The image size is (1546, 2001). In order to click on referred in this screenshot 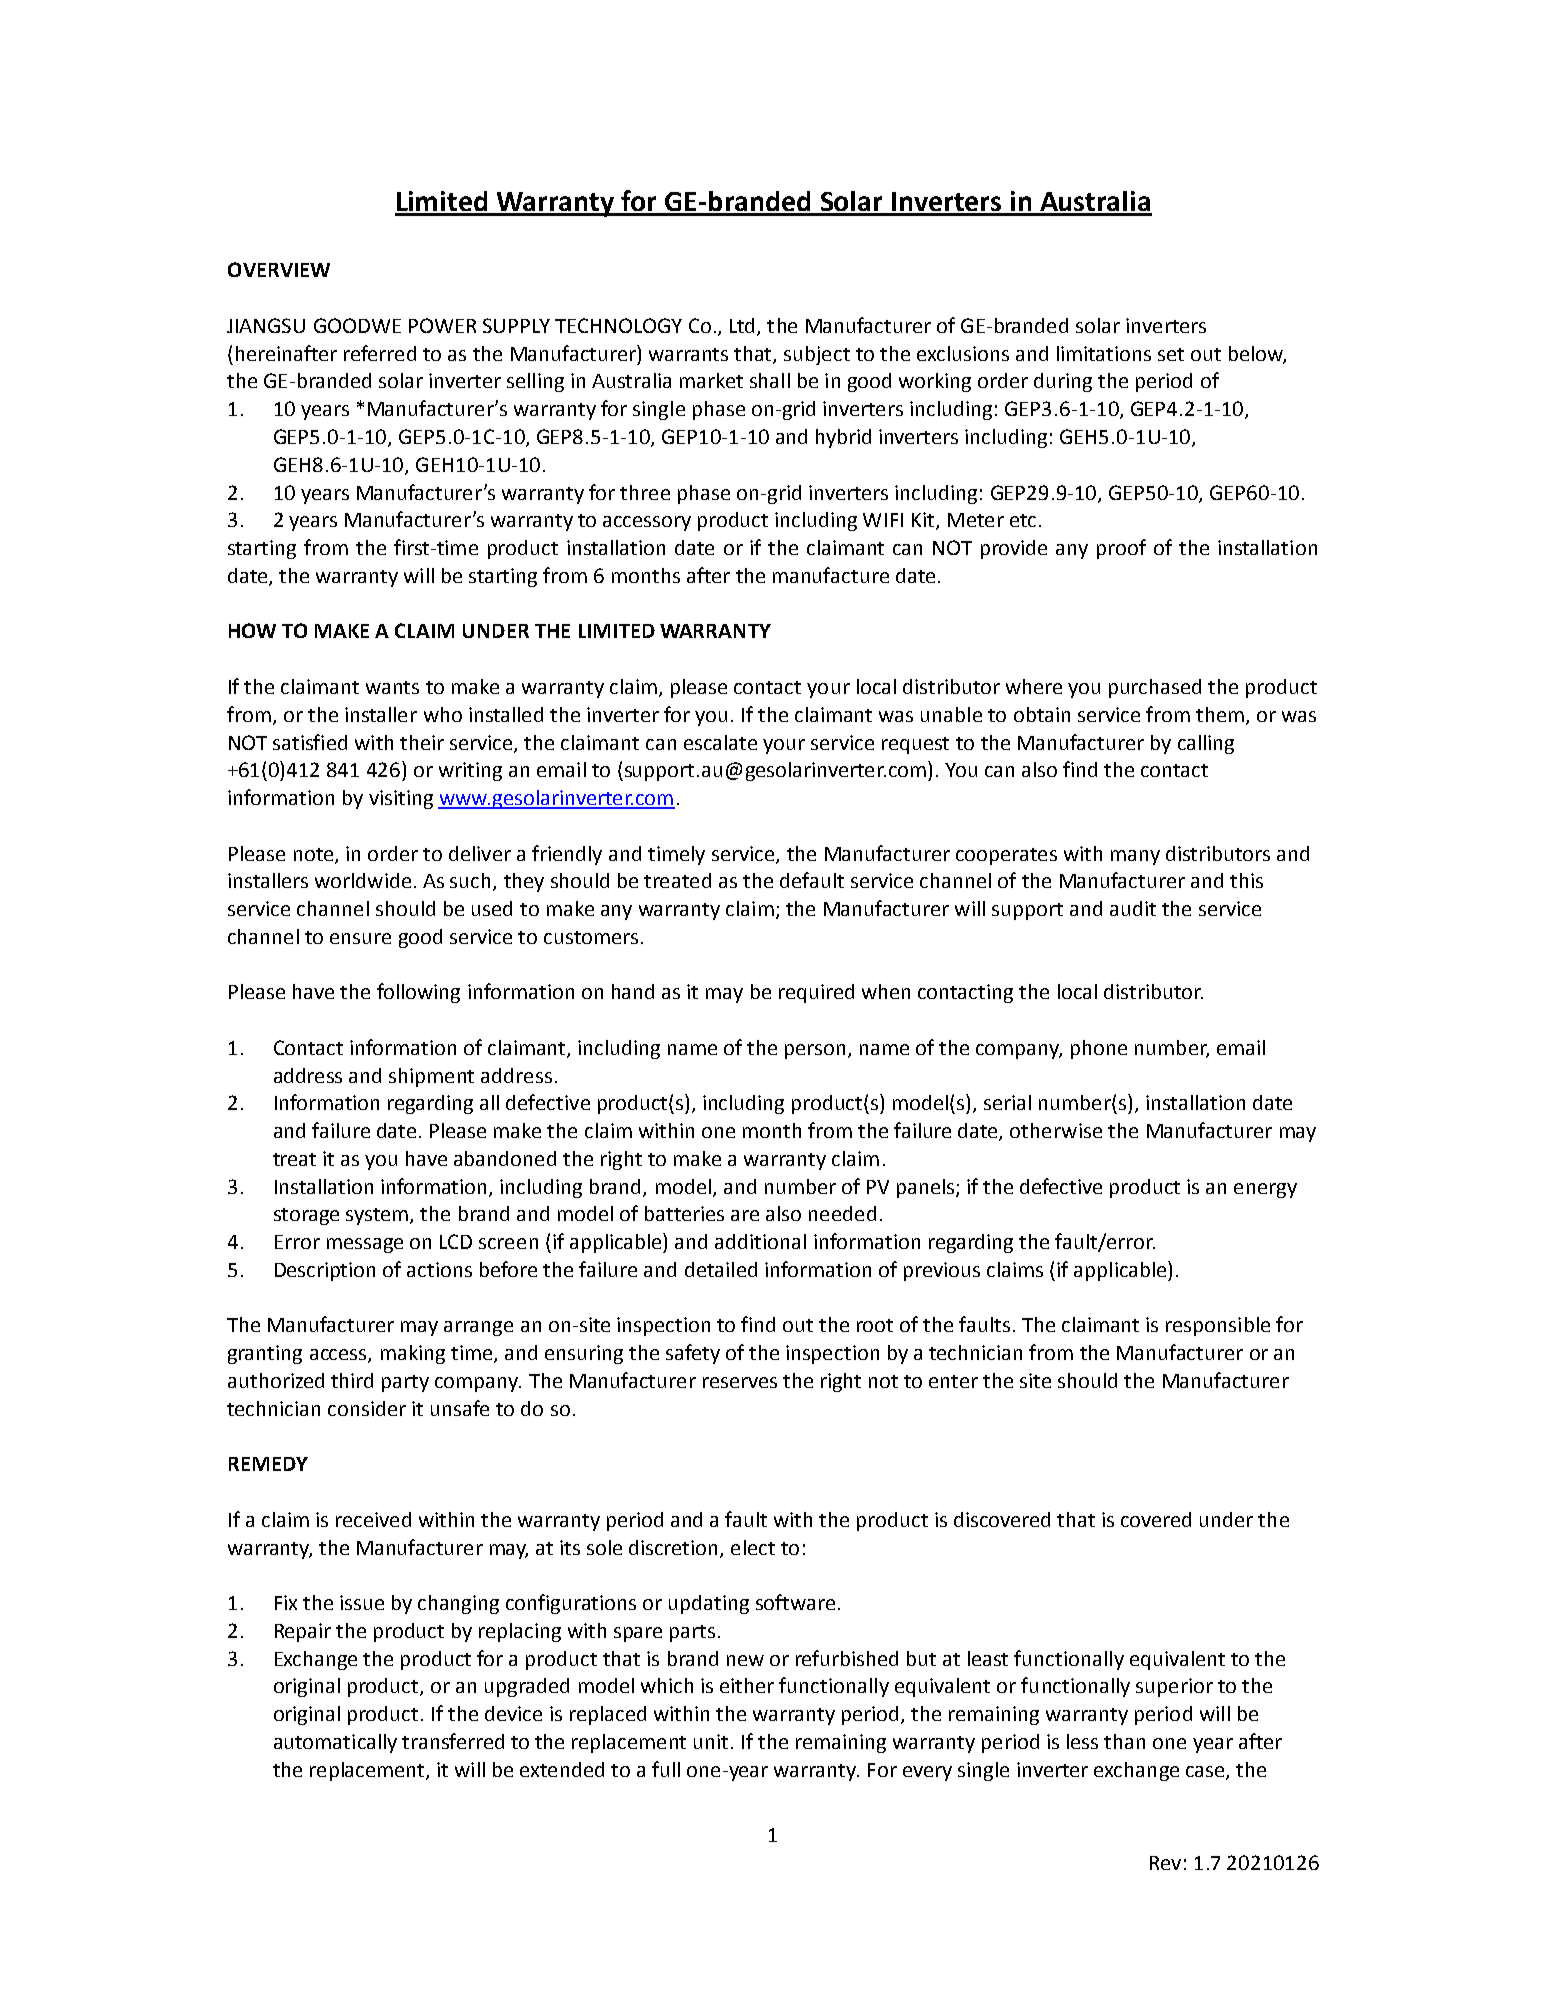, I will do `click(380, 353)`.
